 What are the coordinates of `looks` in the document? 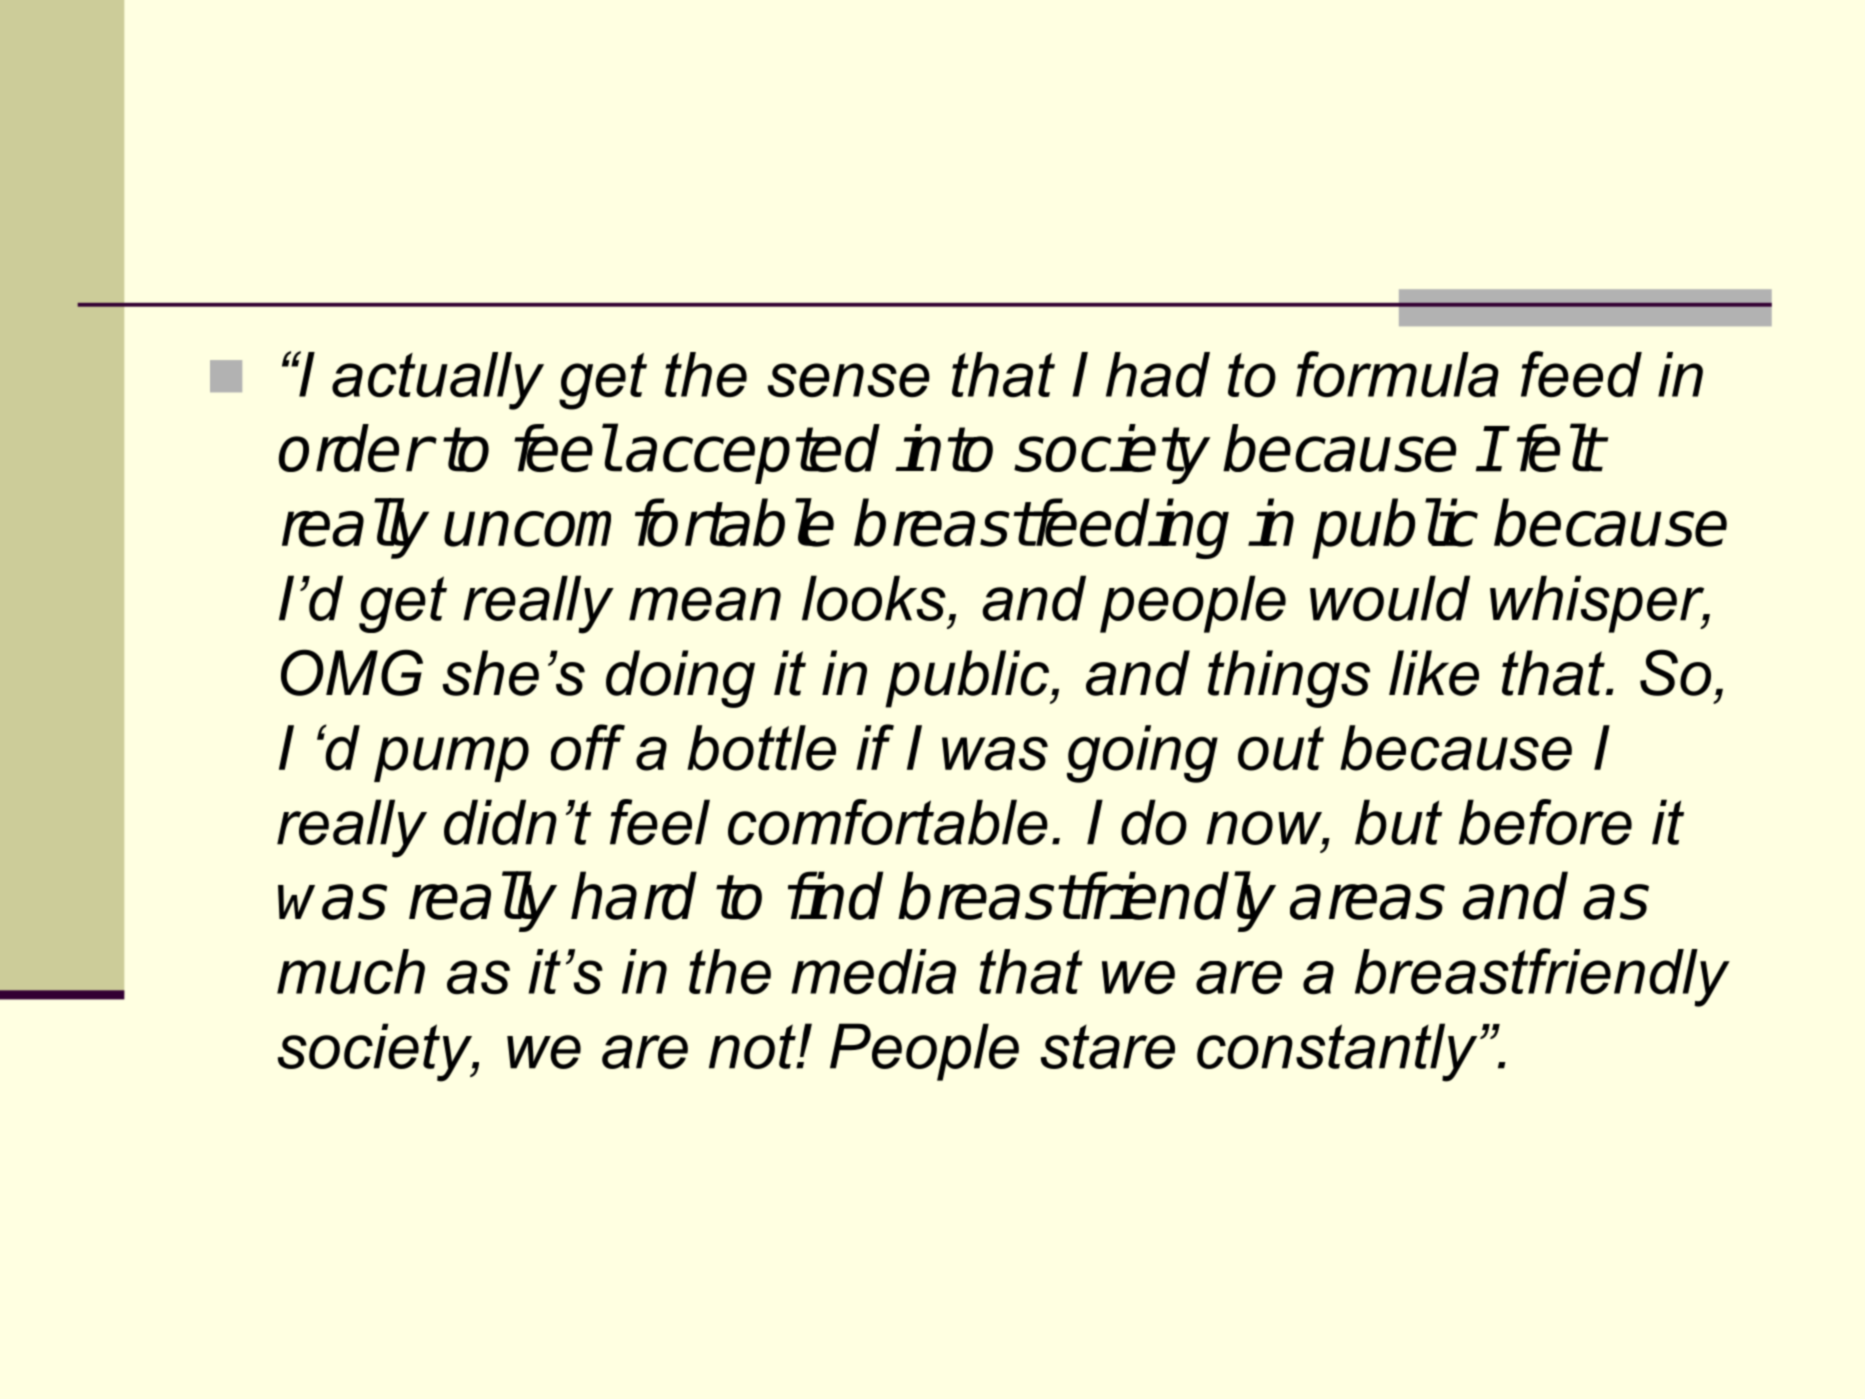 It's located at (874, 598).
